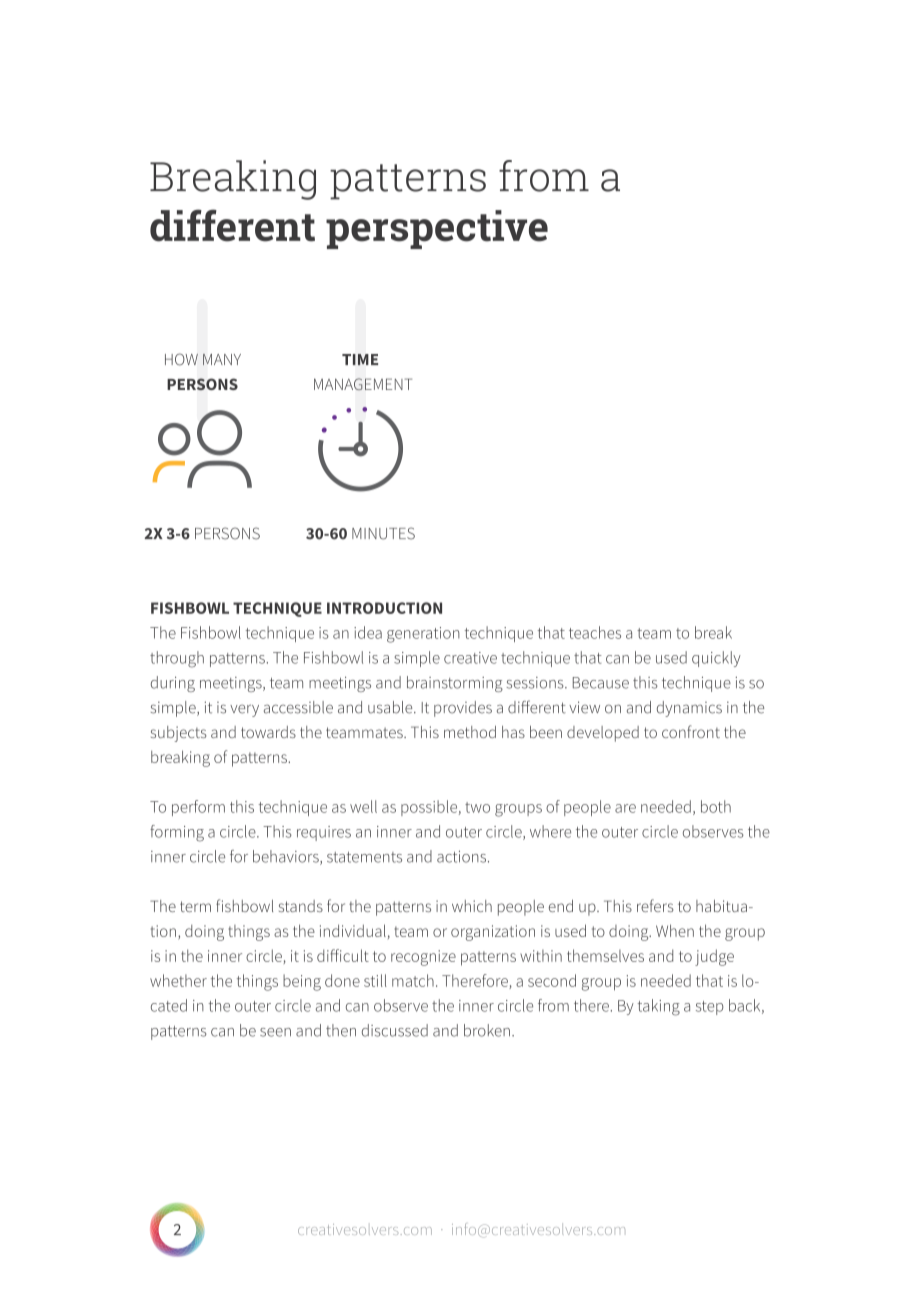  What do you see at coordinates (222, 359) in the screenshot?
I see `MANY` at bounding box center [222, 359].
